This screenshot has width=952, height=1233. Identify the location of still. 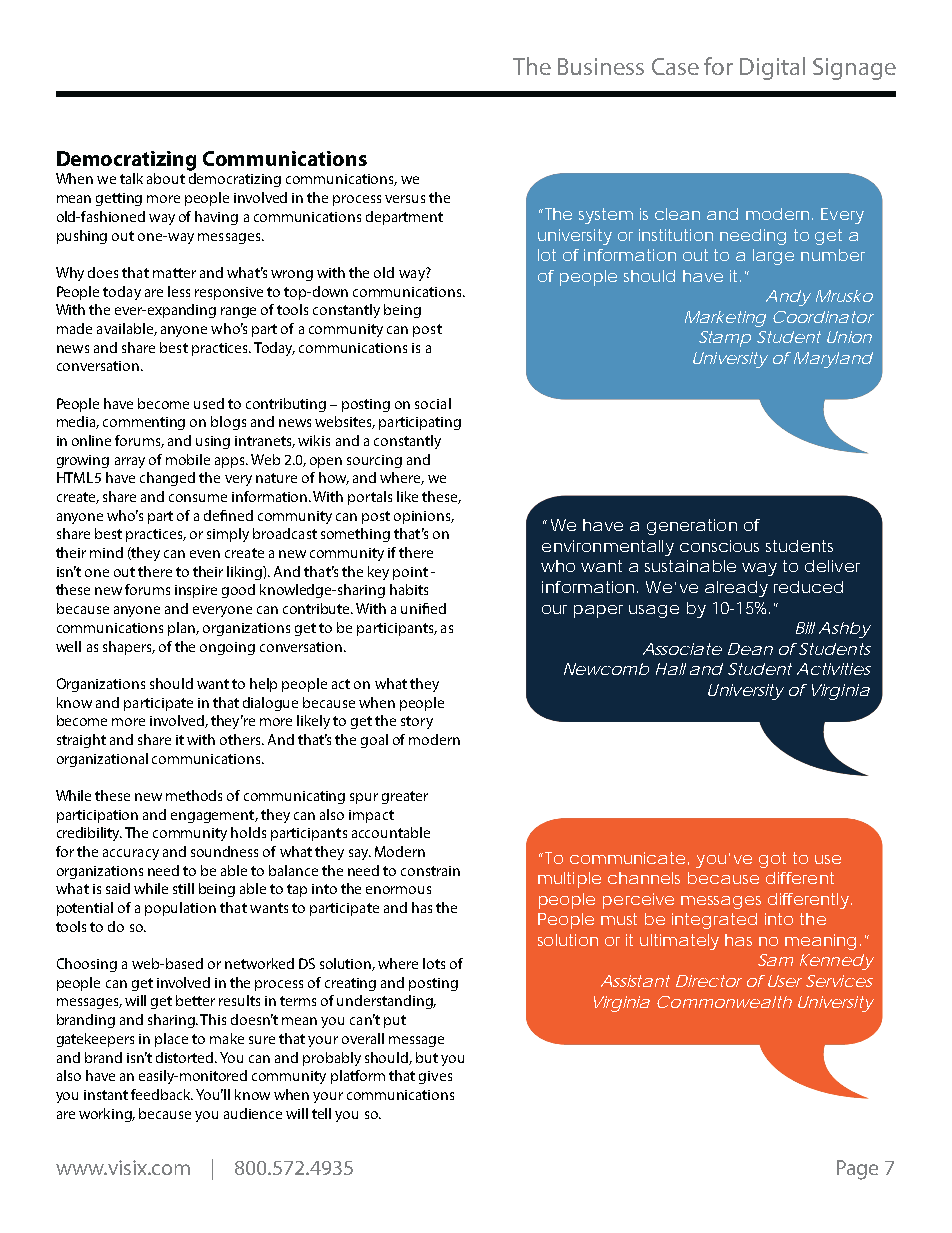
(183, 888).
